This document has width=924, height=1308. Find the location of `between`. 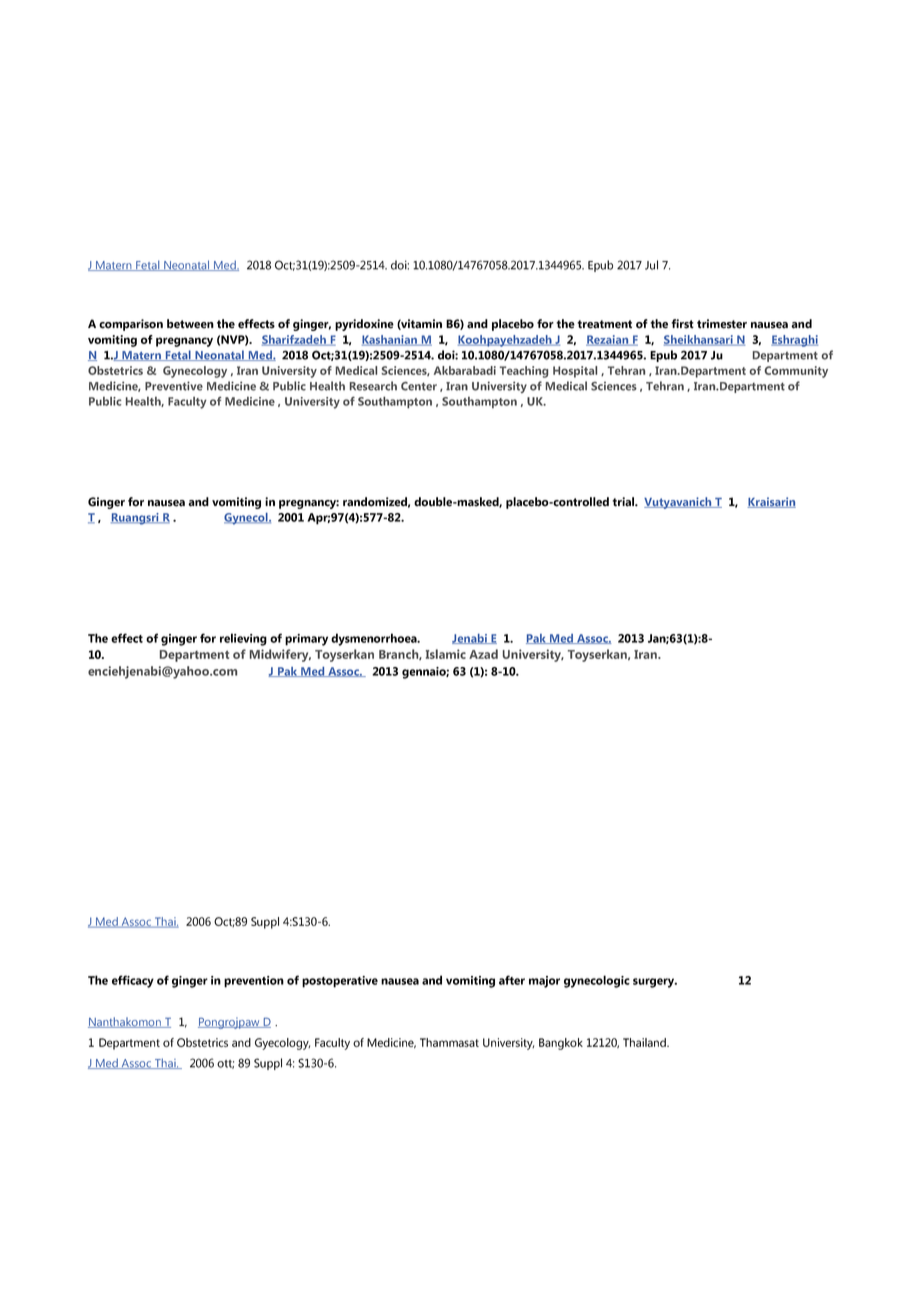

between is located at coordinates (190, 324).
